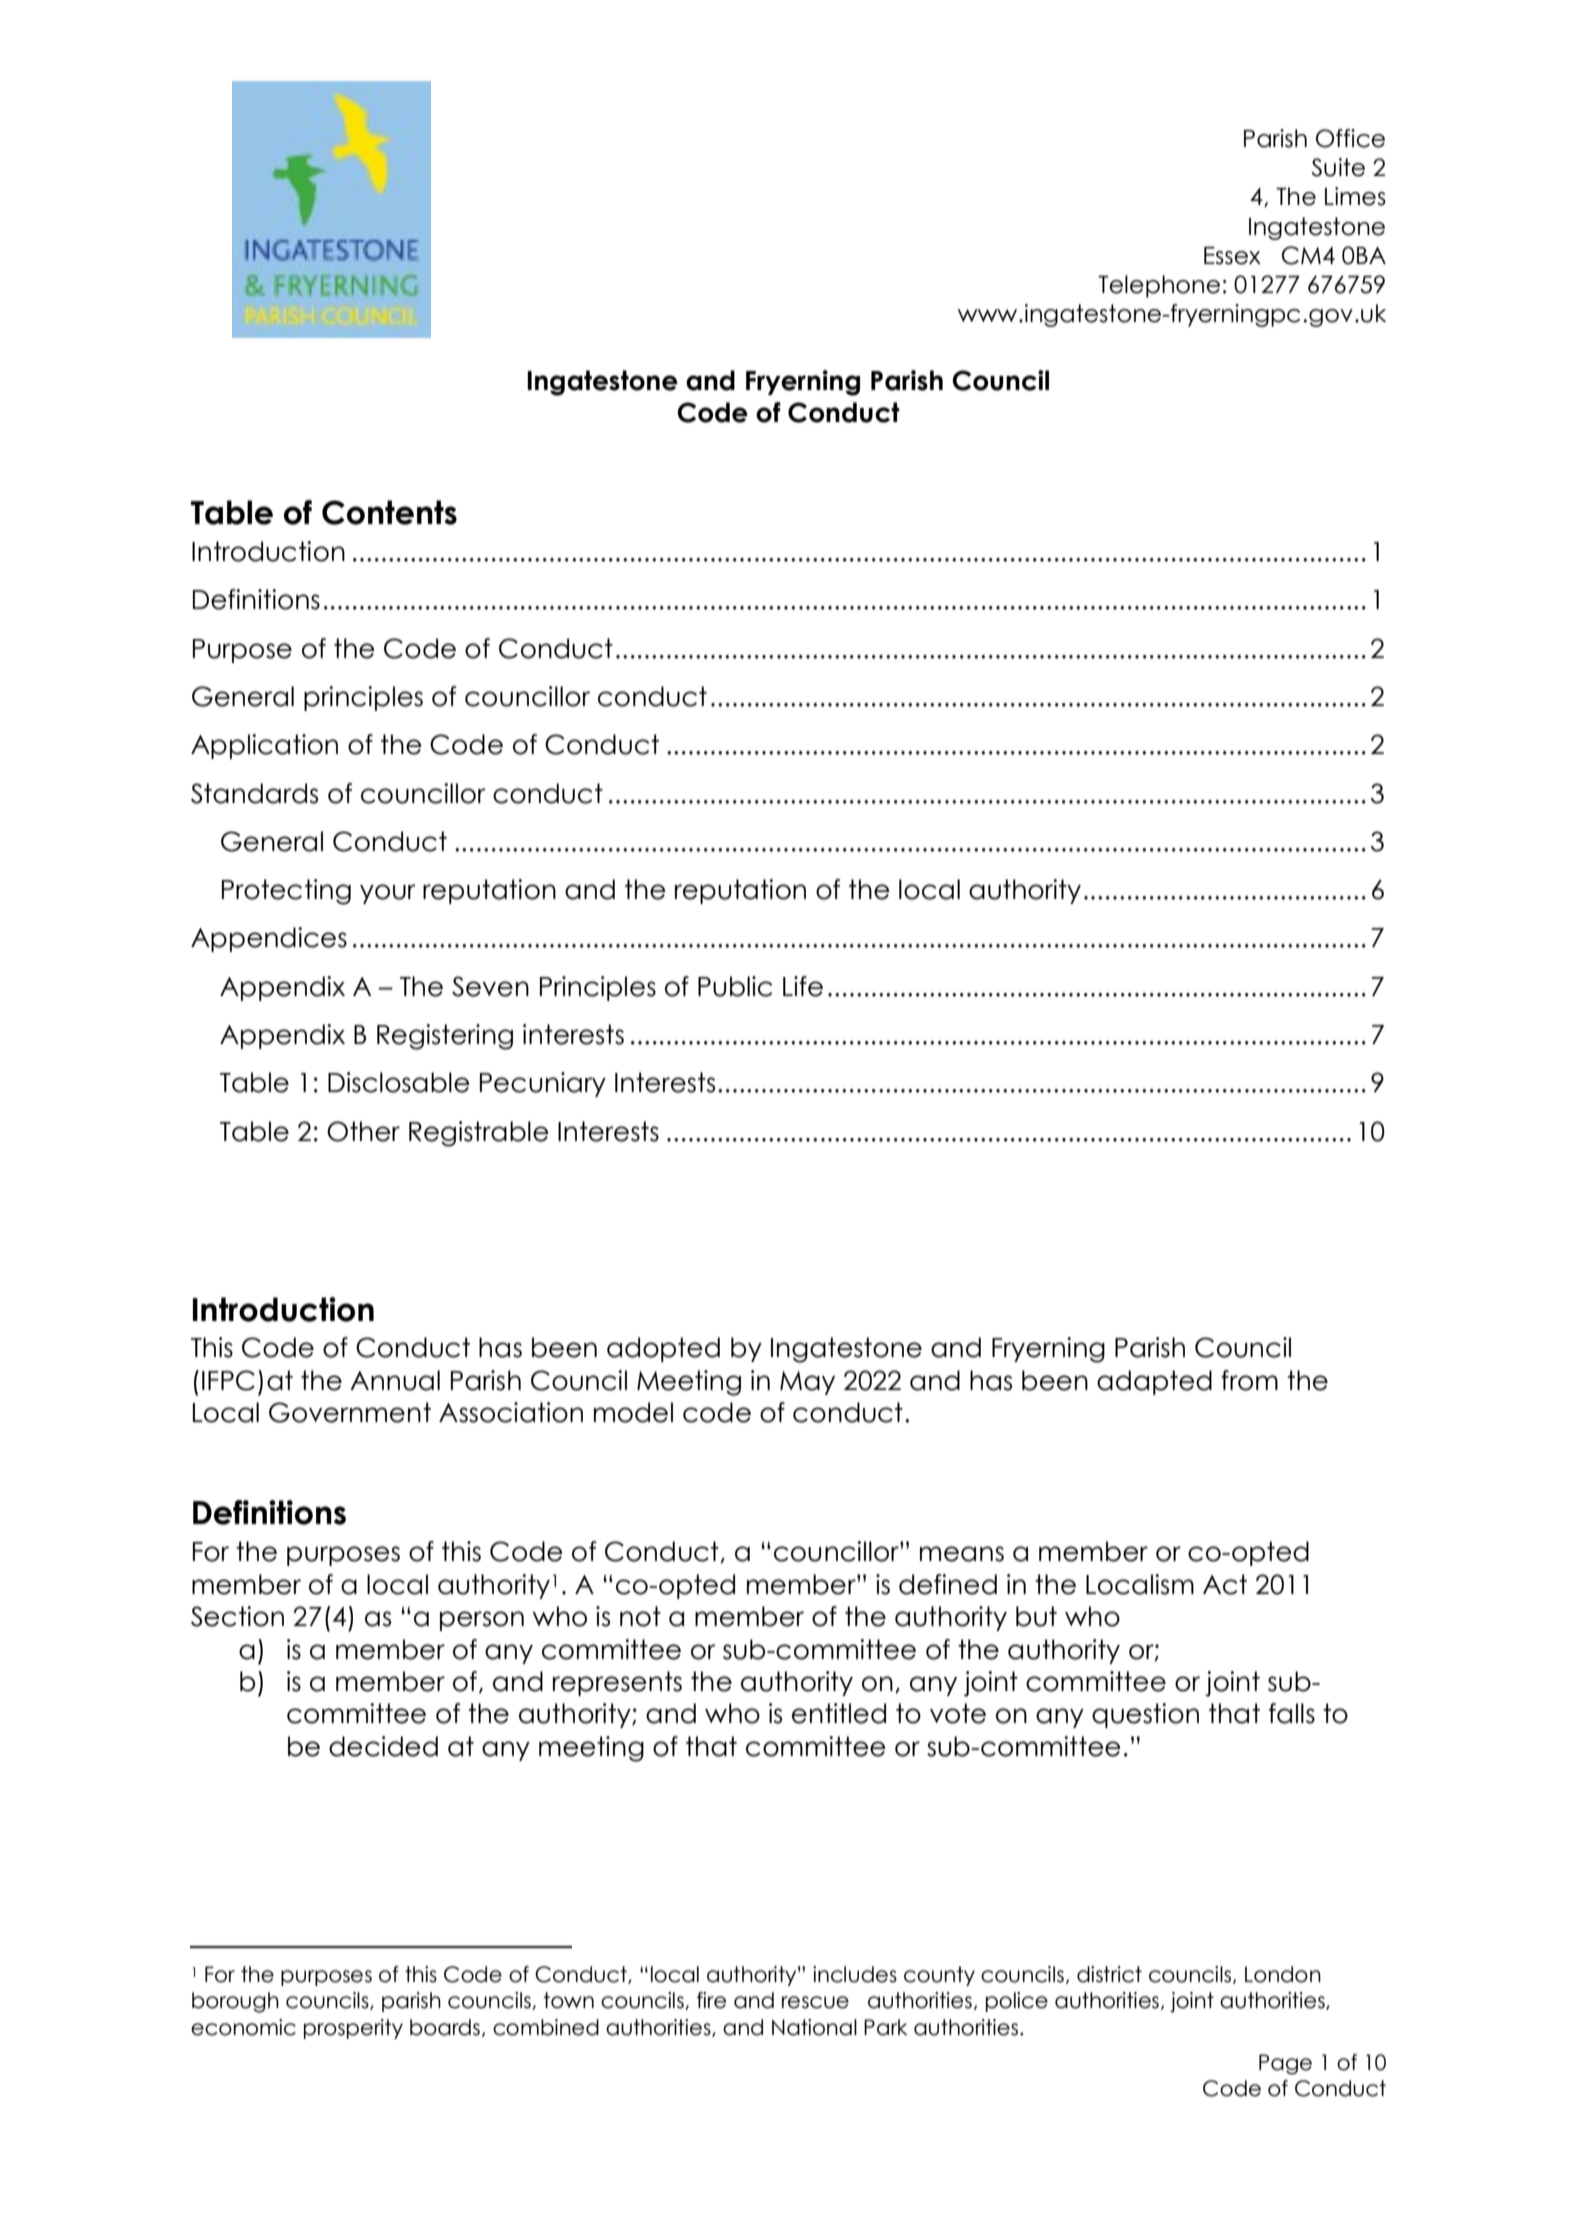 The image size is (1577, 2230). I want to click on from, so click(1249, 1380).
